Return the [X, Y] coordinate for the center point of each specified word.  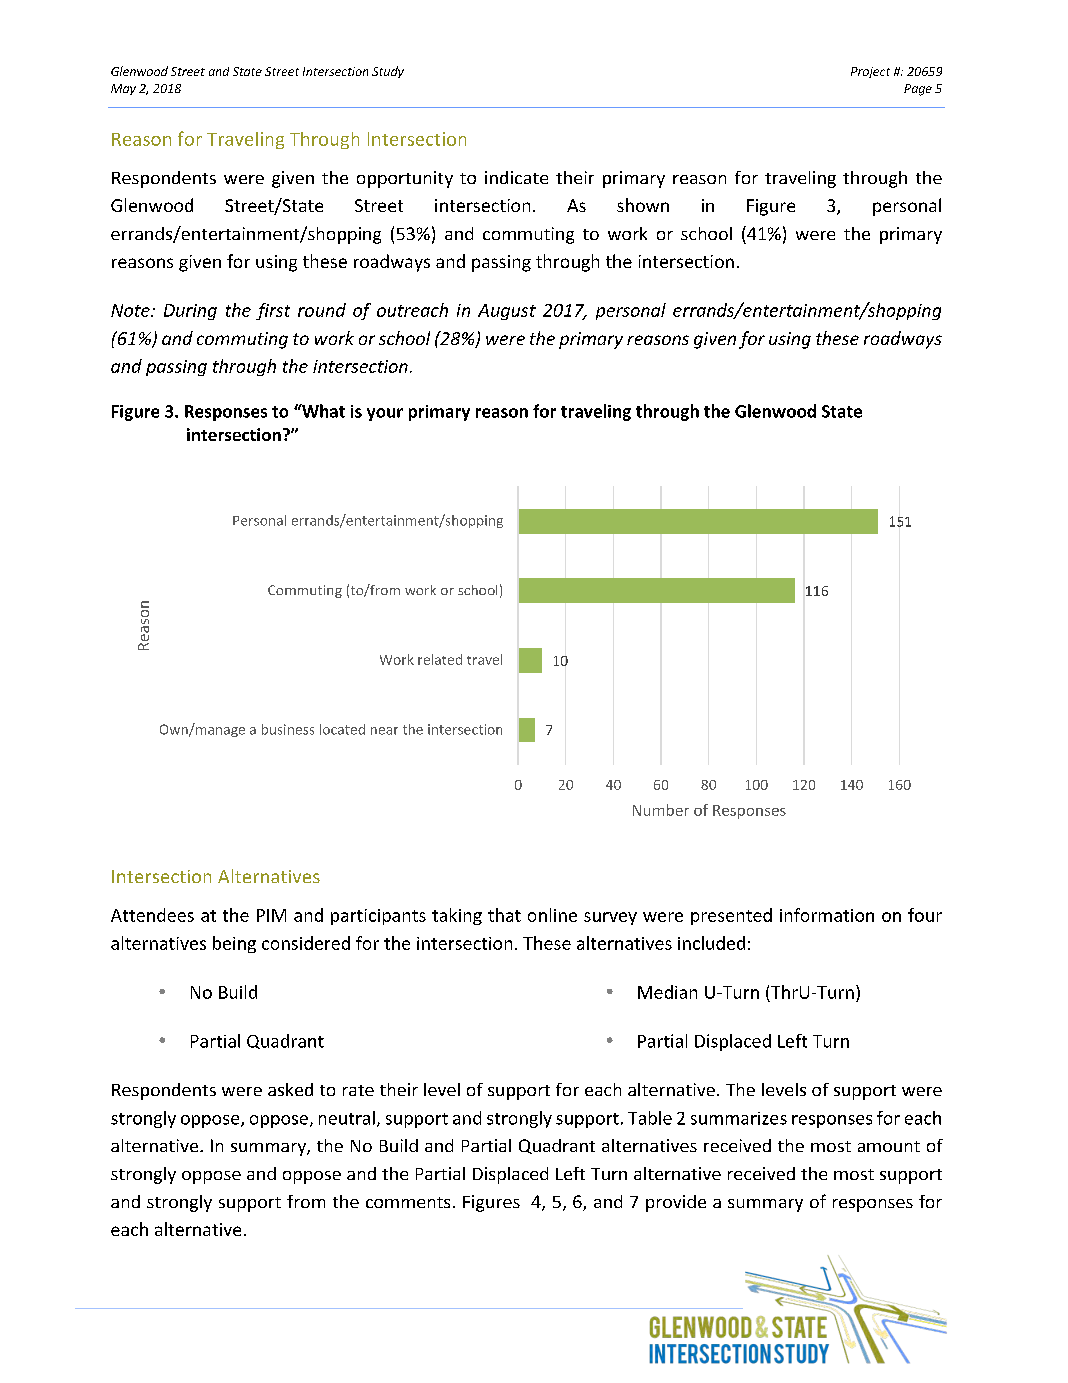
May [123, 89]
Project [870, 72]
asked [290, 1089]
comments [408, 1202]
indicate [516, 177]
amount [889, 1146]
